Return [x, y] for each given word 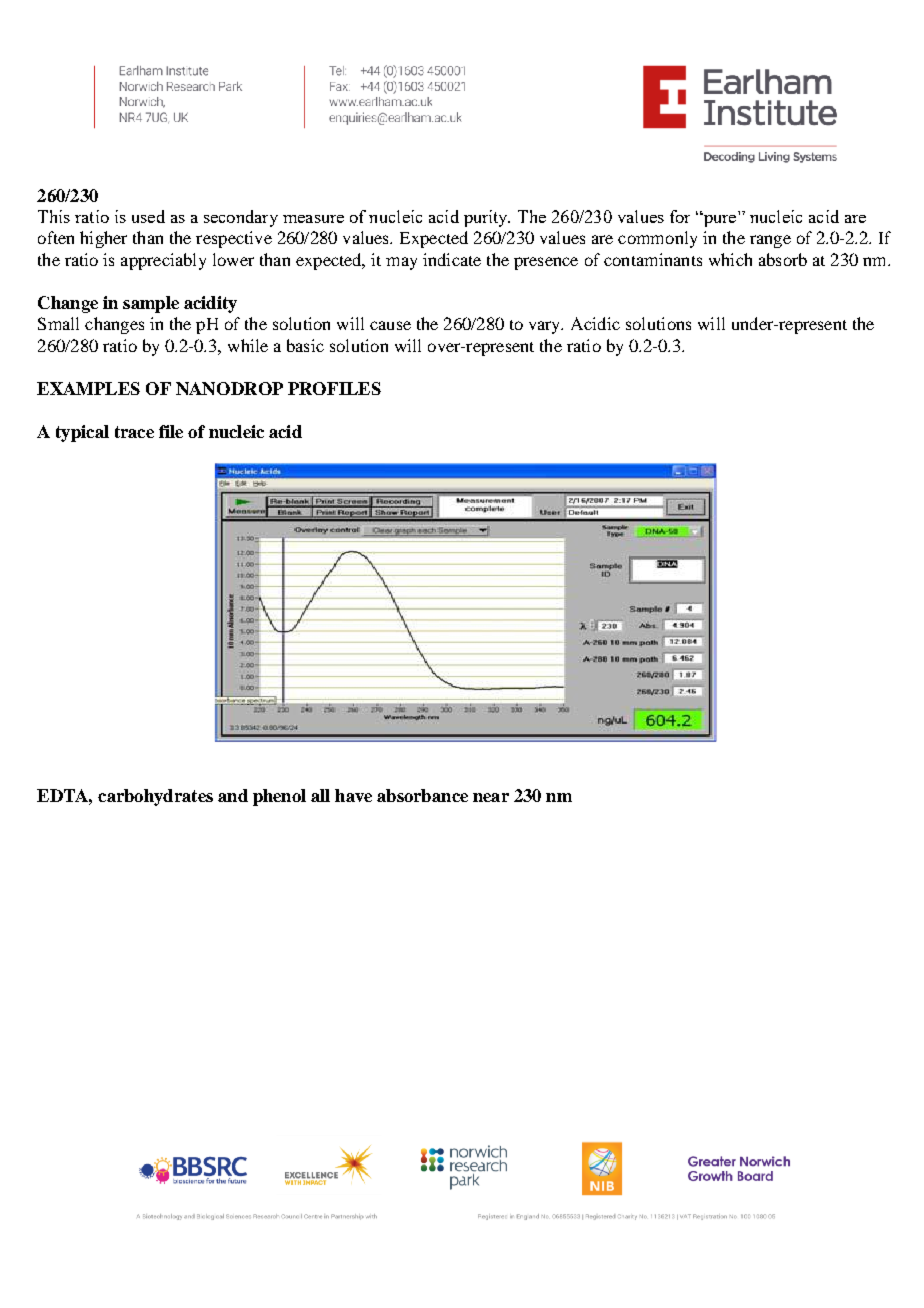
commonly [657, 239]
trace [134, 432]
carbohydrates [155, 797]
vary [546, 327]
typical [82, 433]
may [401, 263]
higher [103, 239]
